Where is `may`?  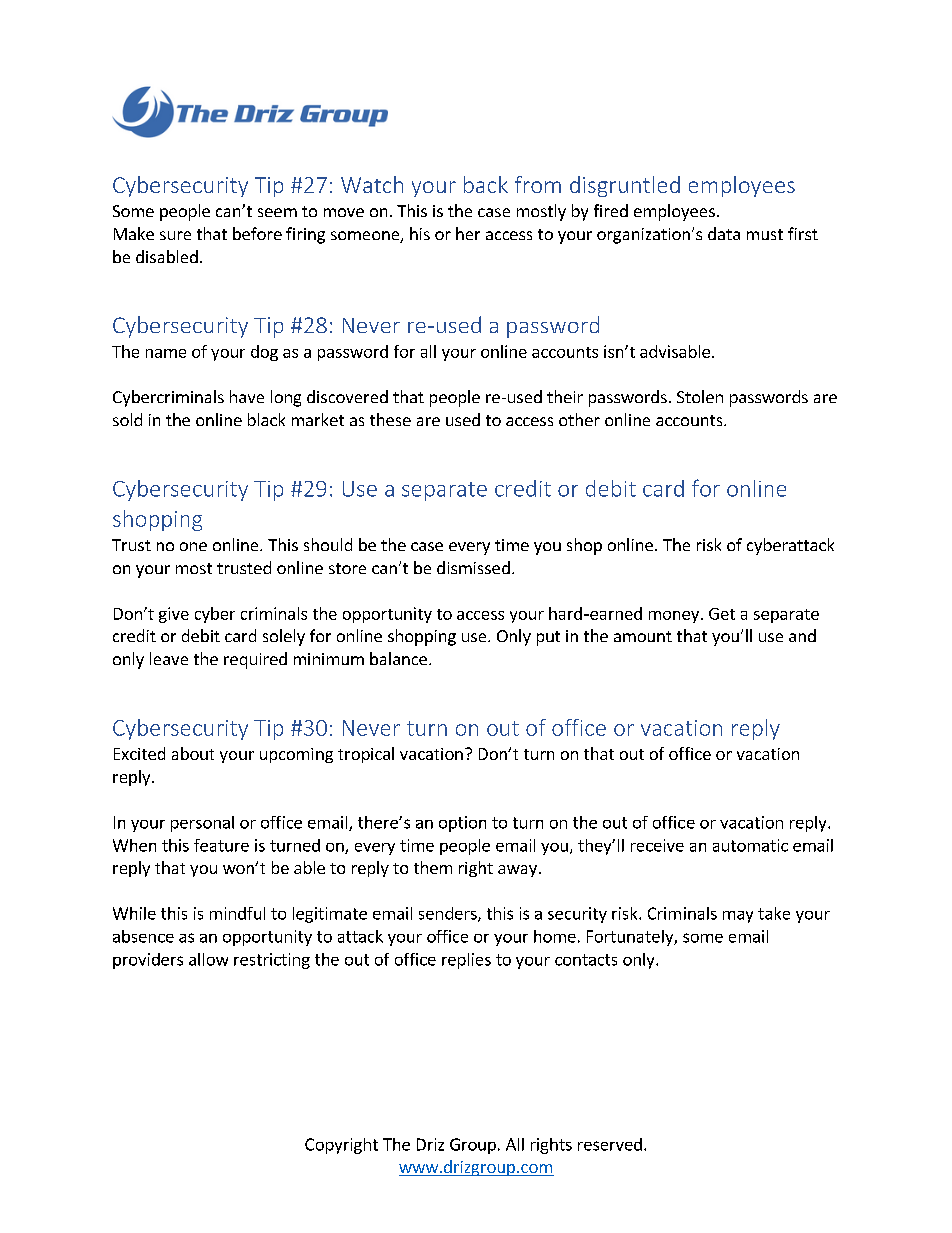 may is located at coordinates (738, 917).
